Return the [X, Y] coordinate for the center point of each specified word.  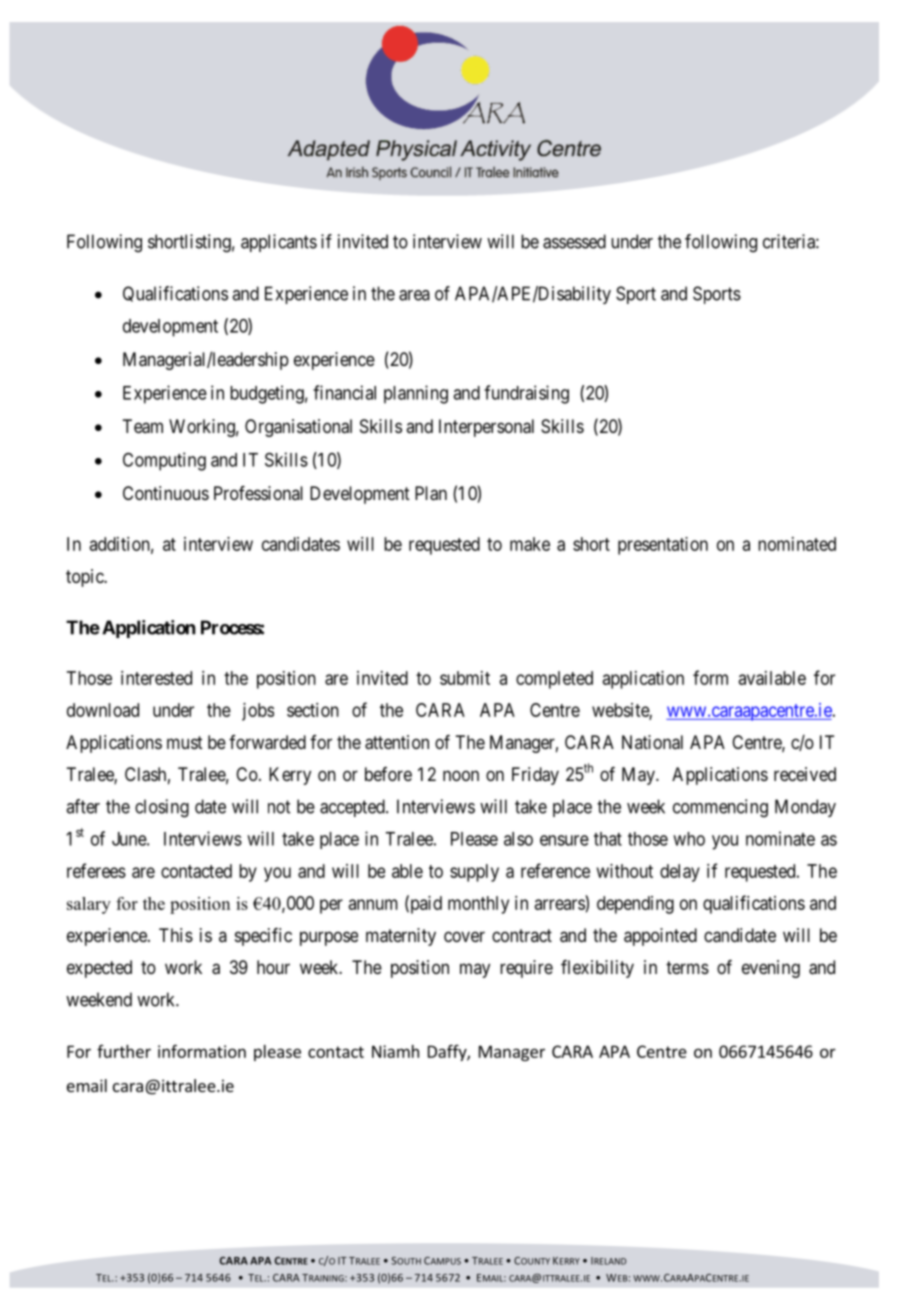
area [414, 295]
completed [554, 680]
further [124, 1051]
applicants [279, 243]
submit [465, 678]
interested [156, 678]
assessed [574, 241]
